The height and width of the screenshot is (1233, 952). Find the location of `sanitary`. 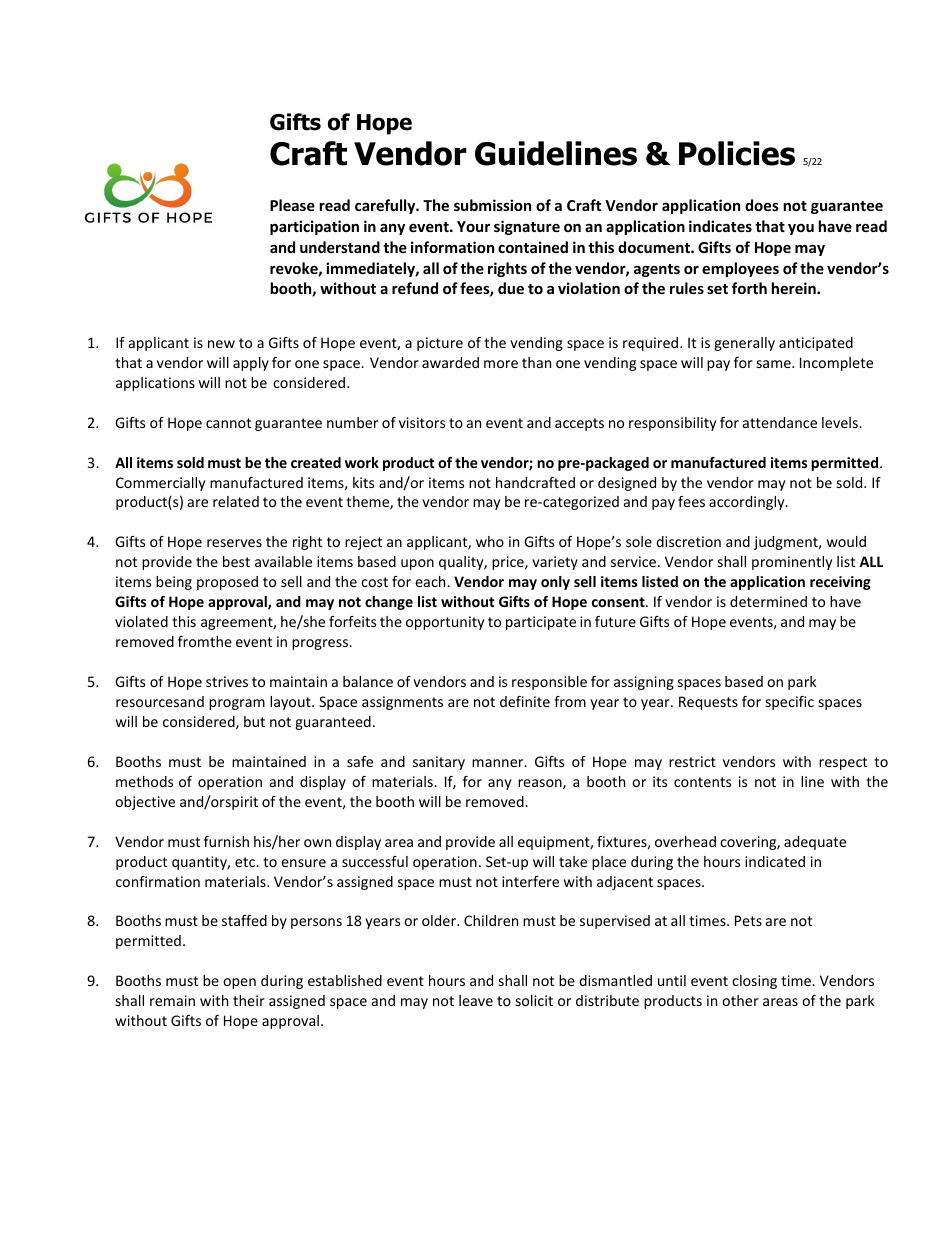

sanitary is located at coordinates (439, 763).
